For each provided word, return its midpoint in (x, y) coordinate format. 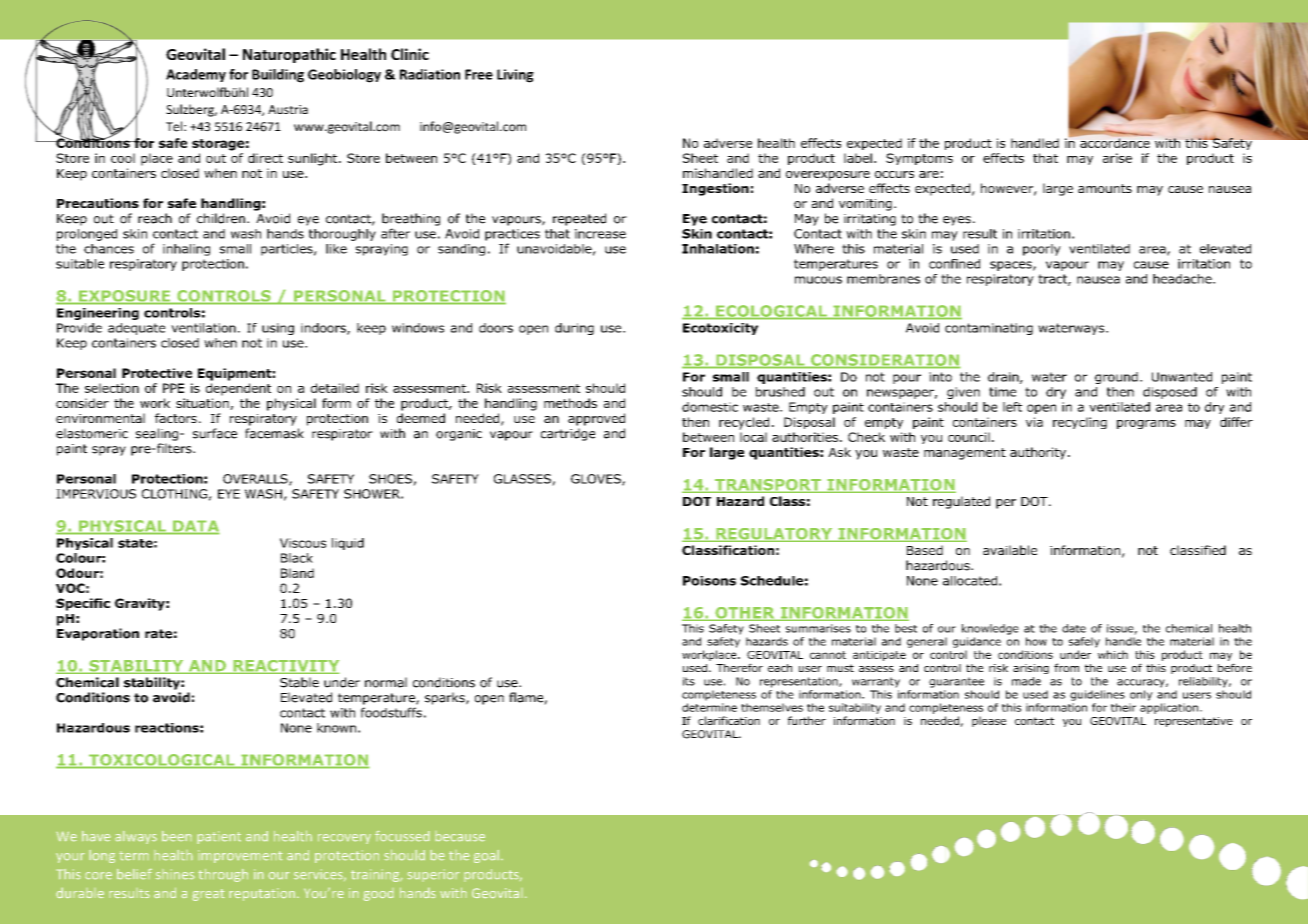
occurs (894, 174)
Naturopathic (289, 55)
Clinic (410, 54)
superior (433, 874)
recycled (744, 423)
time (1002, 392)
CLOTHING (174, 494)
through (223, 875)
